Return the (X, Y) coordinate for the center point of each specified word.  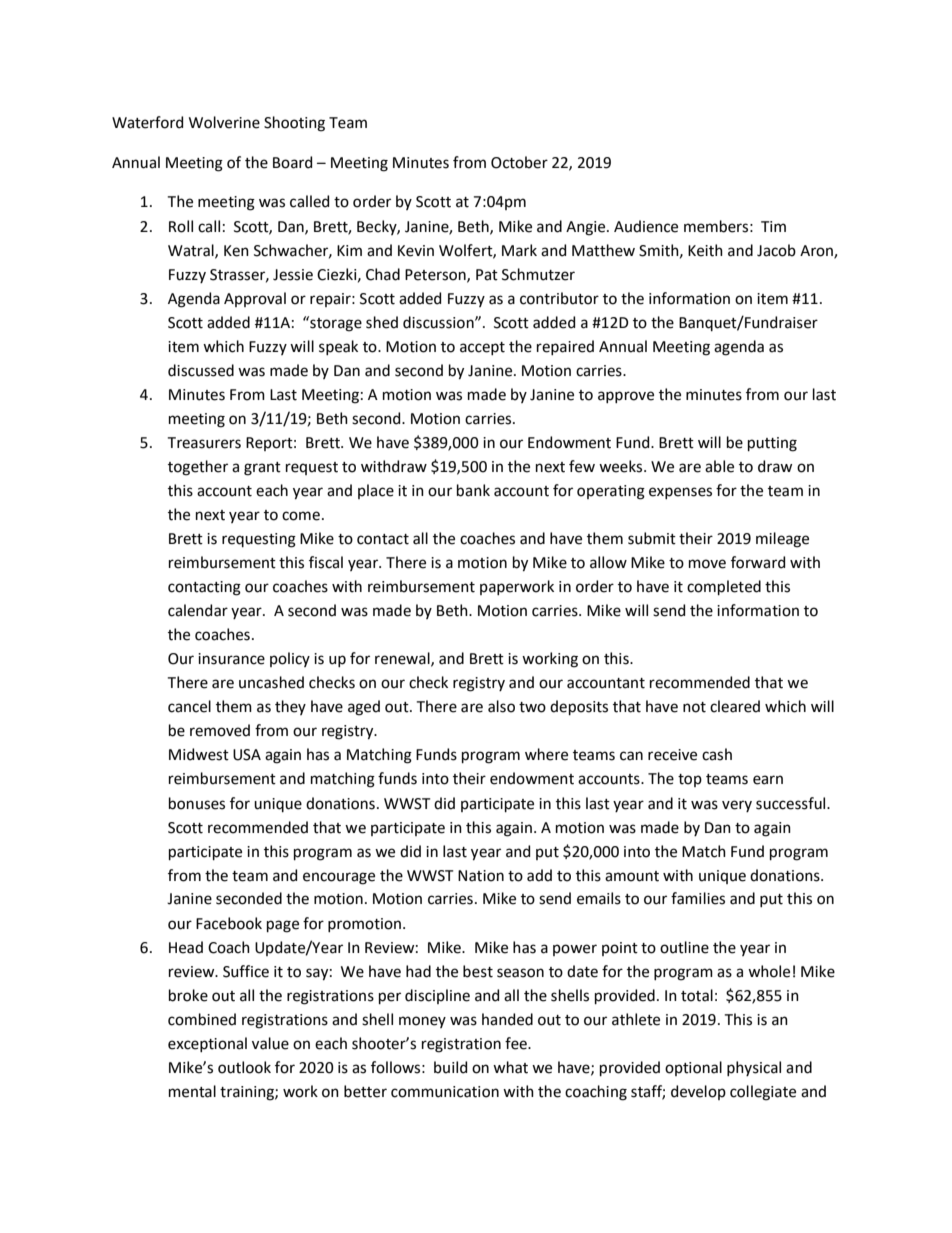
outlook (244, 1067)
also (501, 706)
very (737, 806)
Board (292, 162)
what (510, 1067)
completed (724, 587)
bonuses (197, 803)
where (546, 754)
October (519, 162)
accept (482, 348)
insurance (231, 659)
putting (772, 444)
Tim (773, 226)
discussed (201, 370)
